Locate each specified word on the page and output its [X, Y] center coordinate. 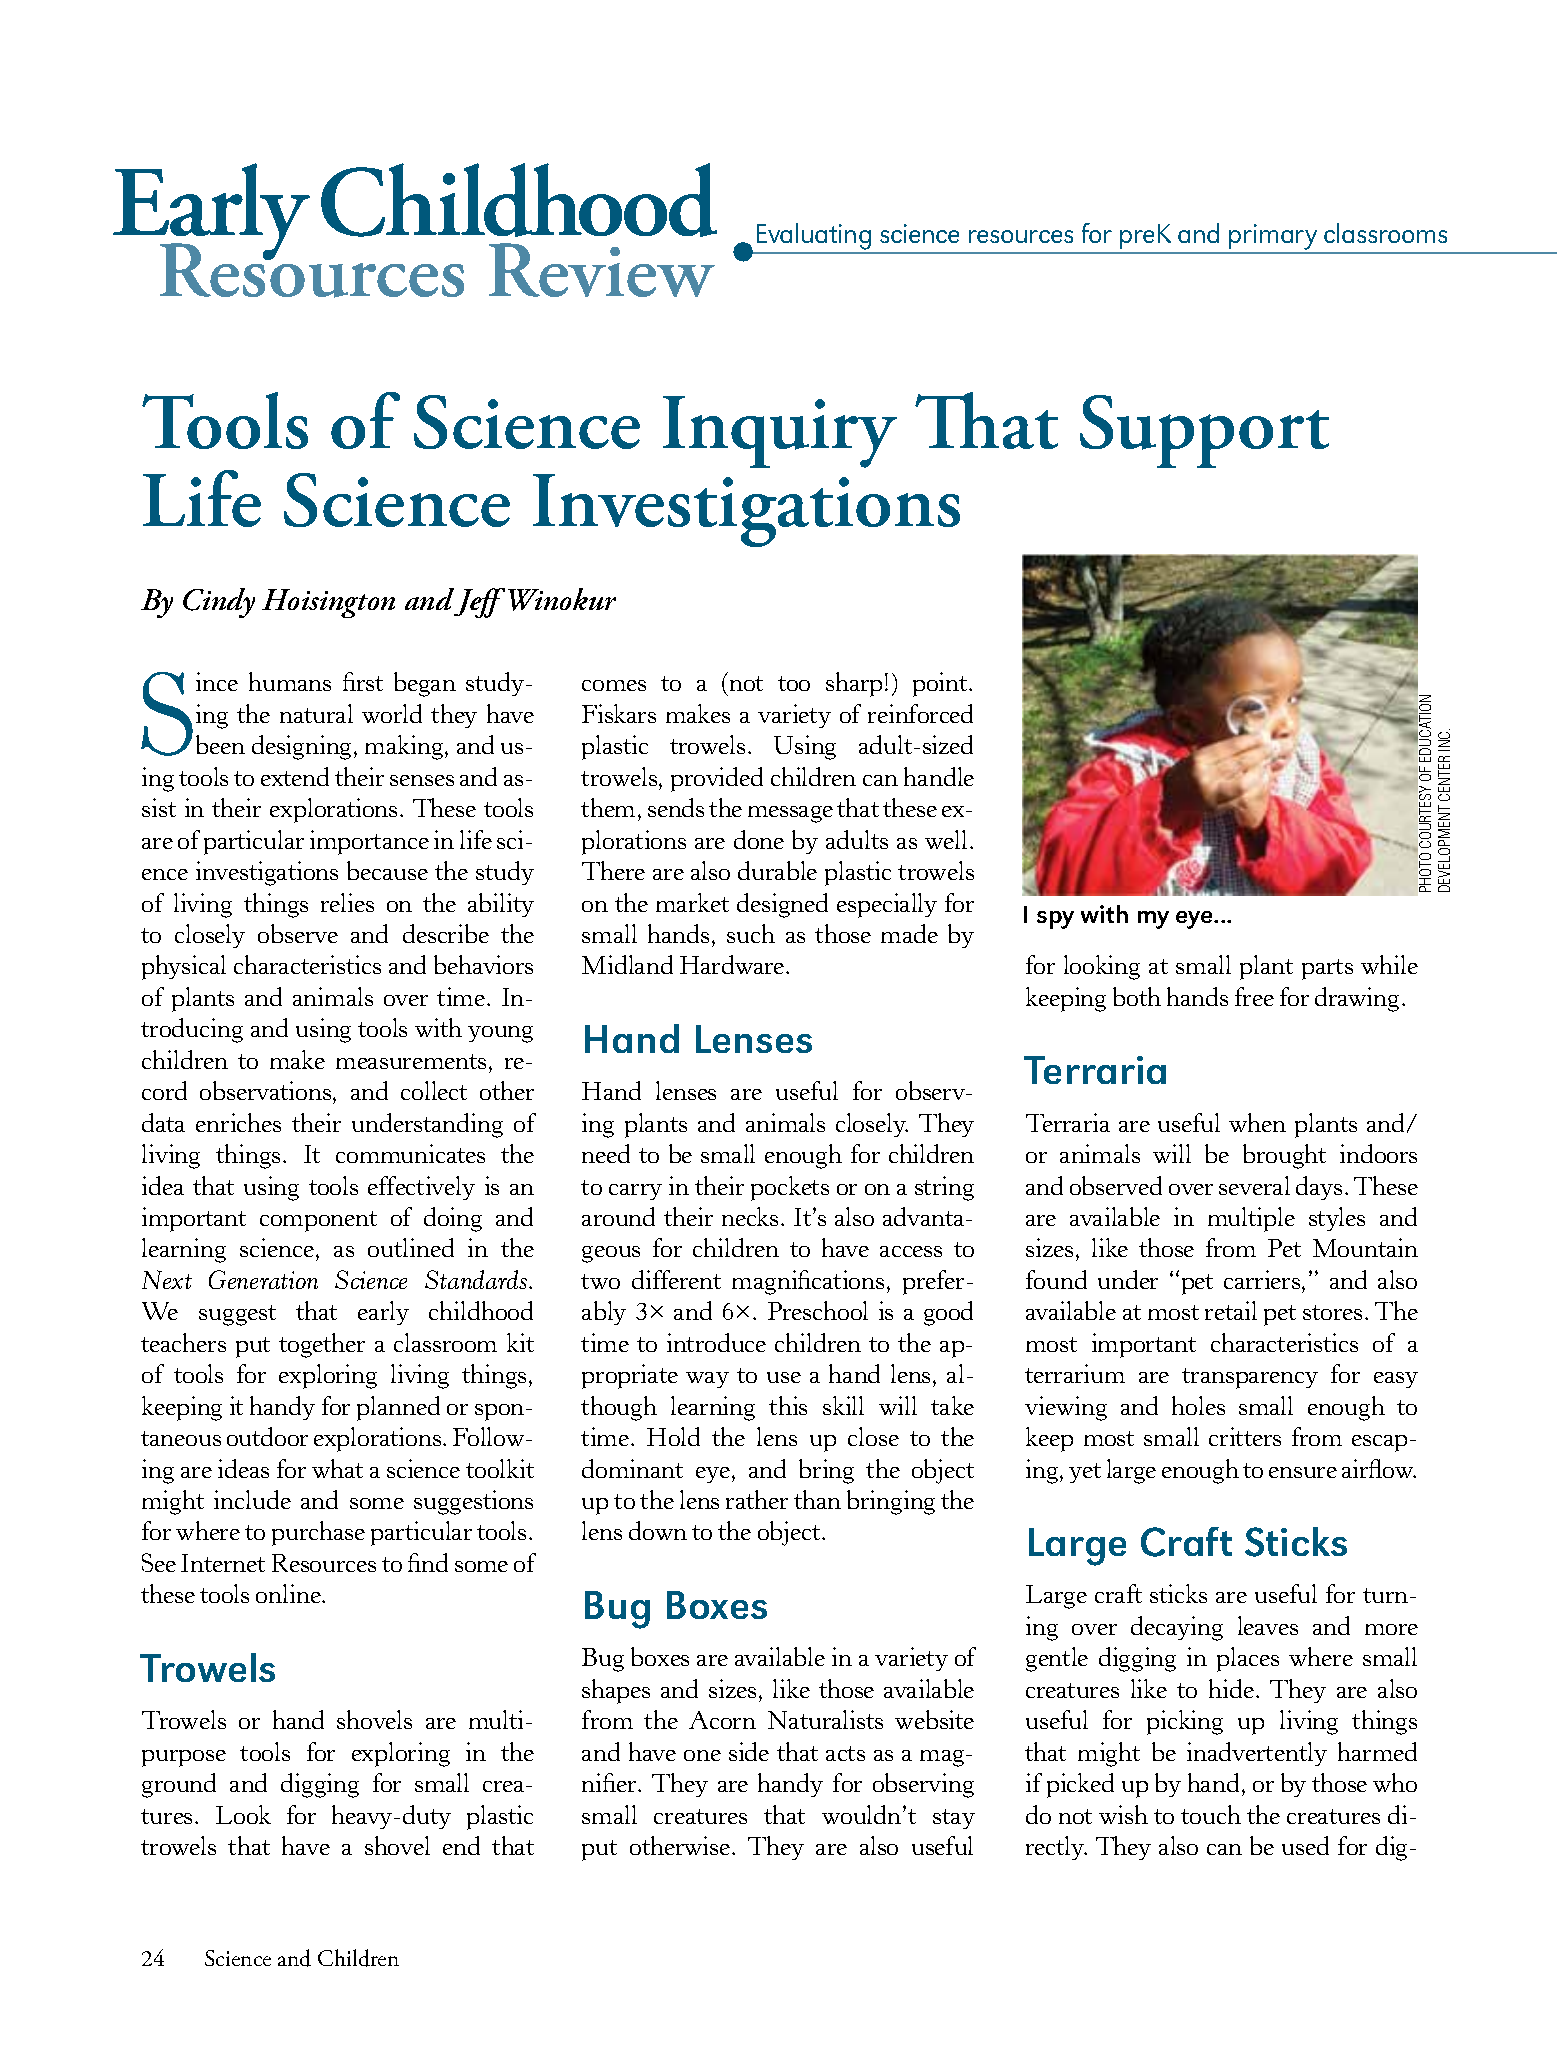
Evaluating [814, 238]
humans [290, 681]
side [749, 1751]
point [941, 684]
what [337, 1468]
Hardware [733, 964]
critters [1245, 1436]
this [788, 1405]
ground [179, 1785]
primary [1274, 238]
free [1254, 996]
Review [602, 270]
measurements [411, 1061]
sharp [854, 684]
